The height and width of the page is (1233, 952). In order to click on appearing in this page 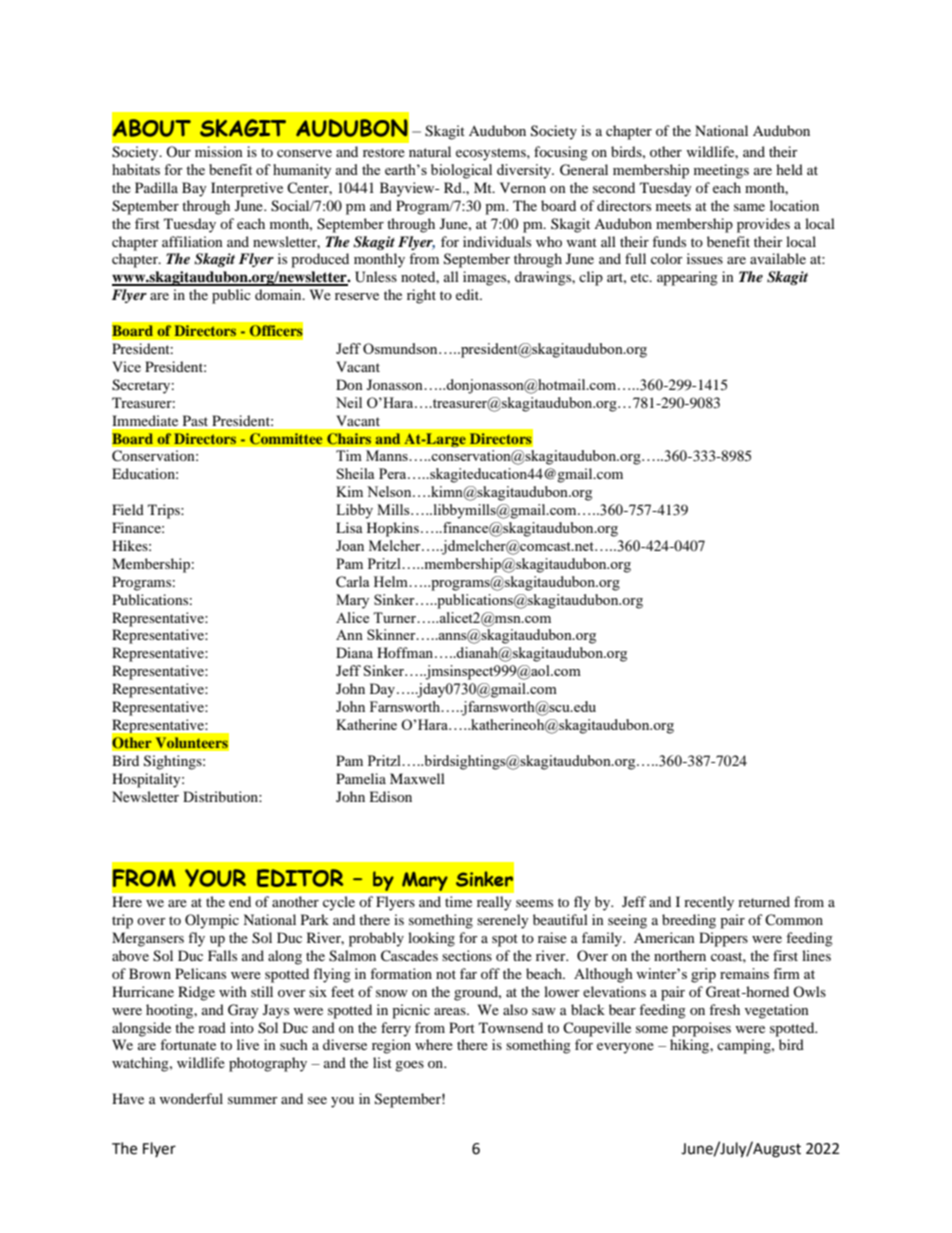, I will do `click(687, 278)`.
